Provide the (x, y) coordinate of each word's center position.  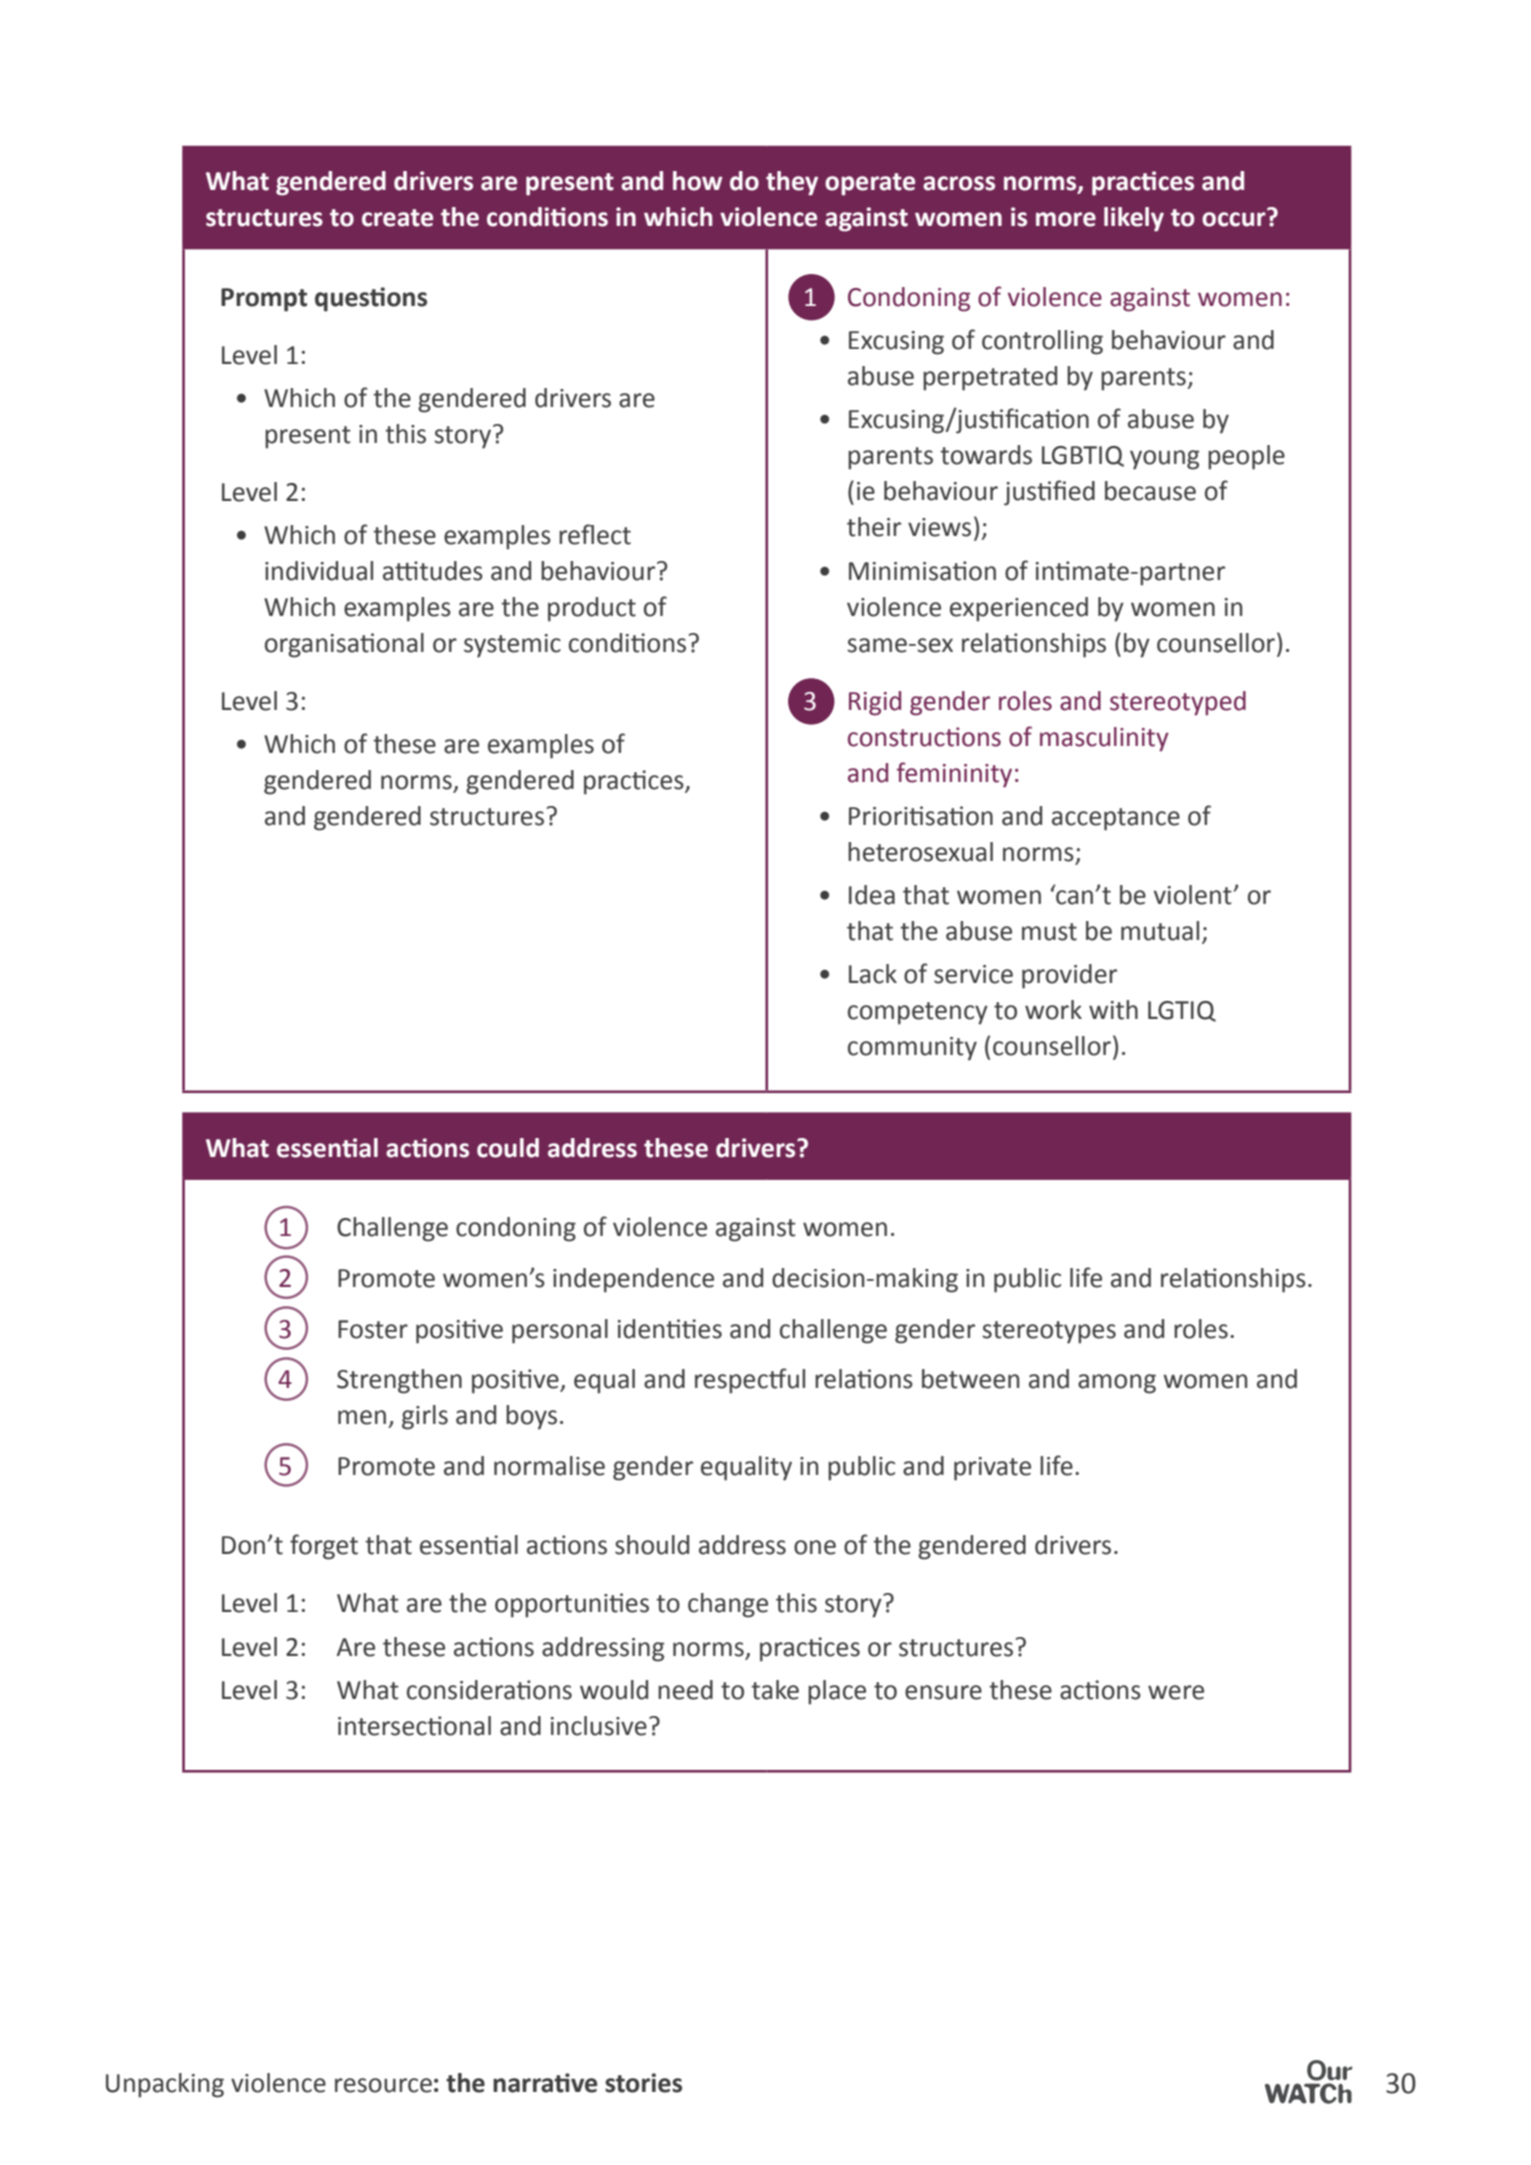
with (1113, 1010)
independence (633, 1280)
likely (1134, 219)
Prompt (264, 300)
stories (643, 2083)
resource (383, 2085)
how (698, 181)
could (508, 1148)
